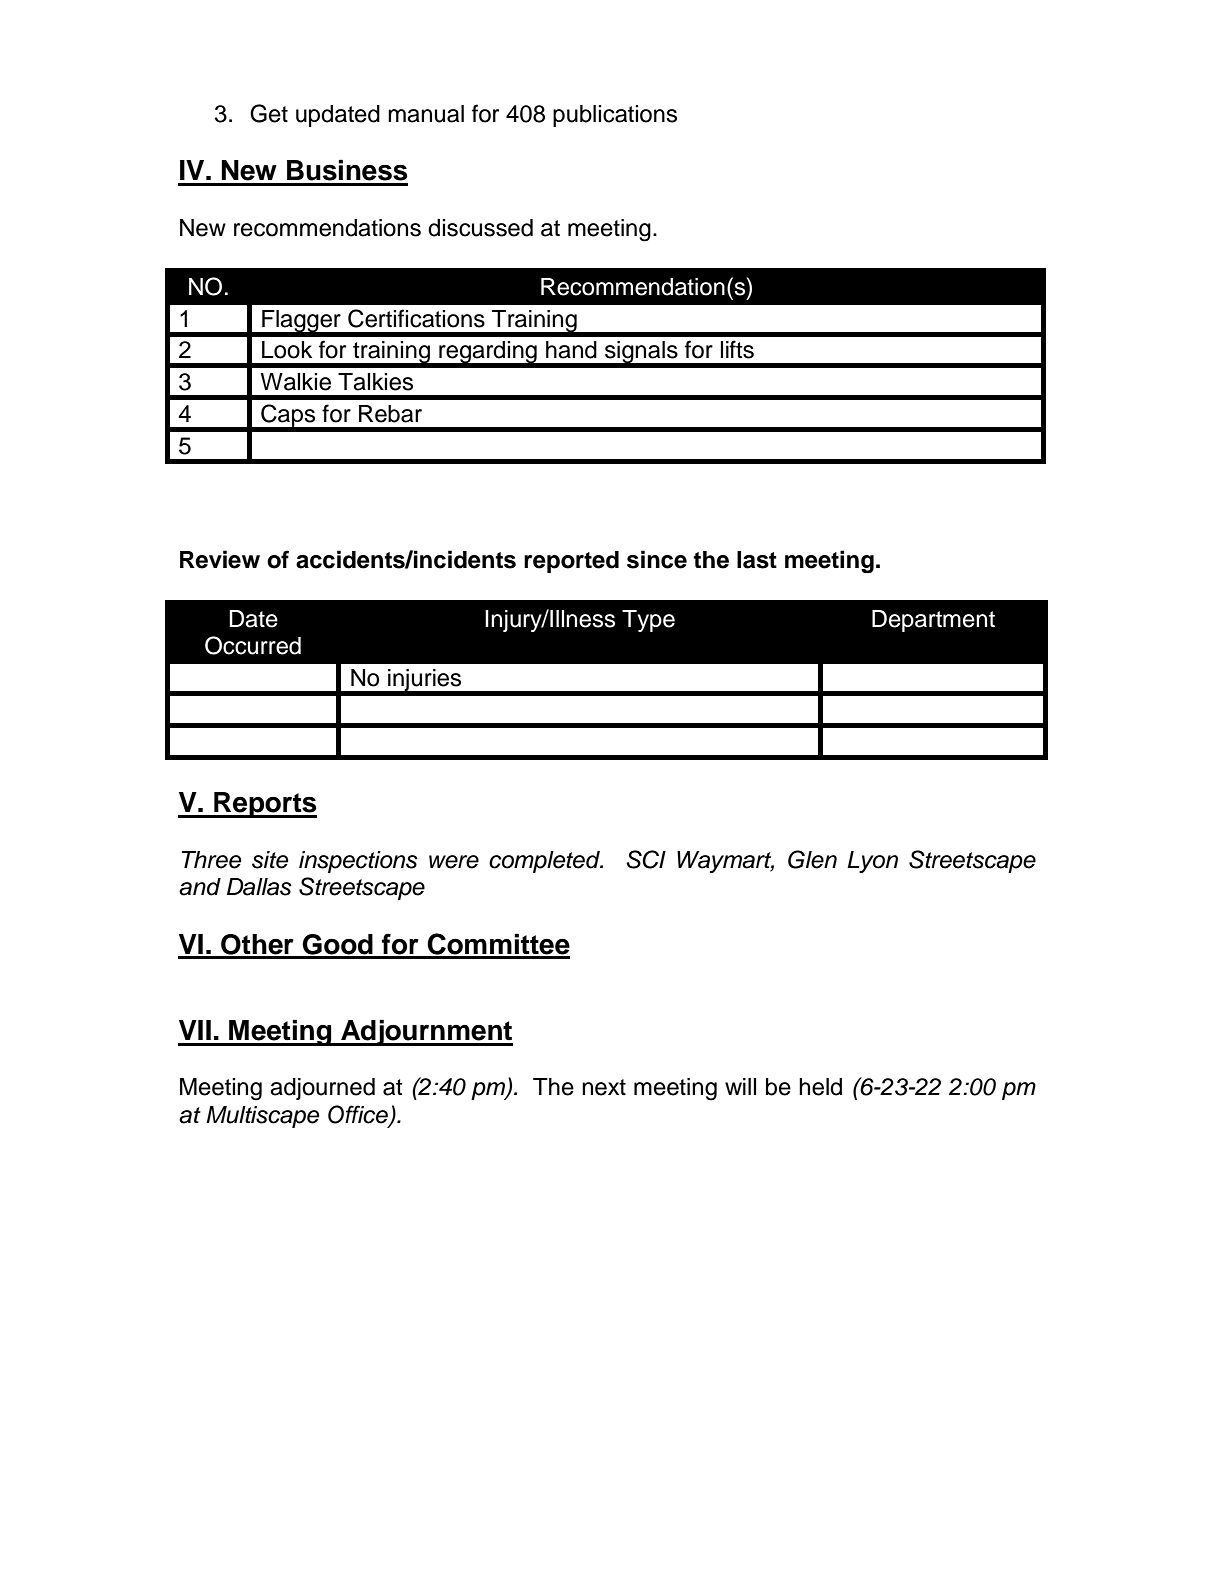  What do you see at coordinates (269, 113) in the screenshot?
I see `Get` at bounding box center [269, 113].
